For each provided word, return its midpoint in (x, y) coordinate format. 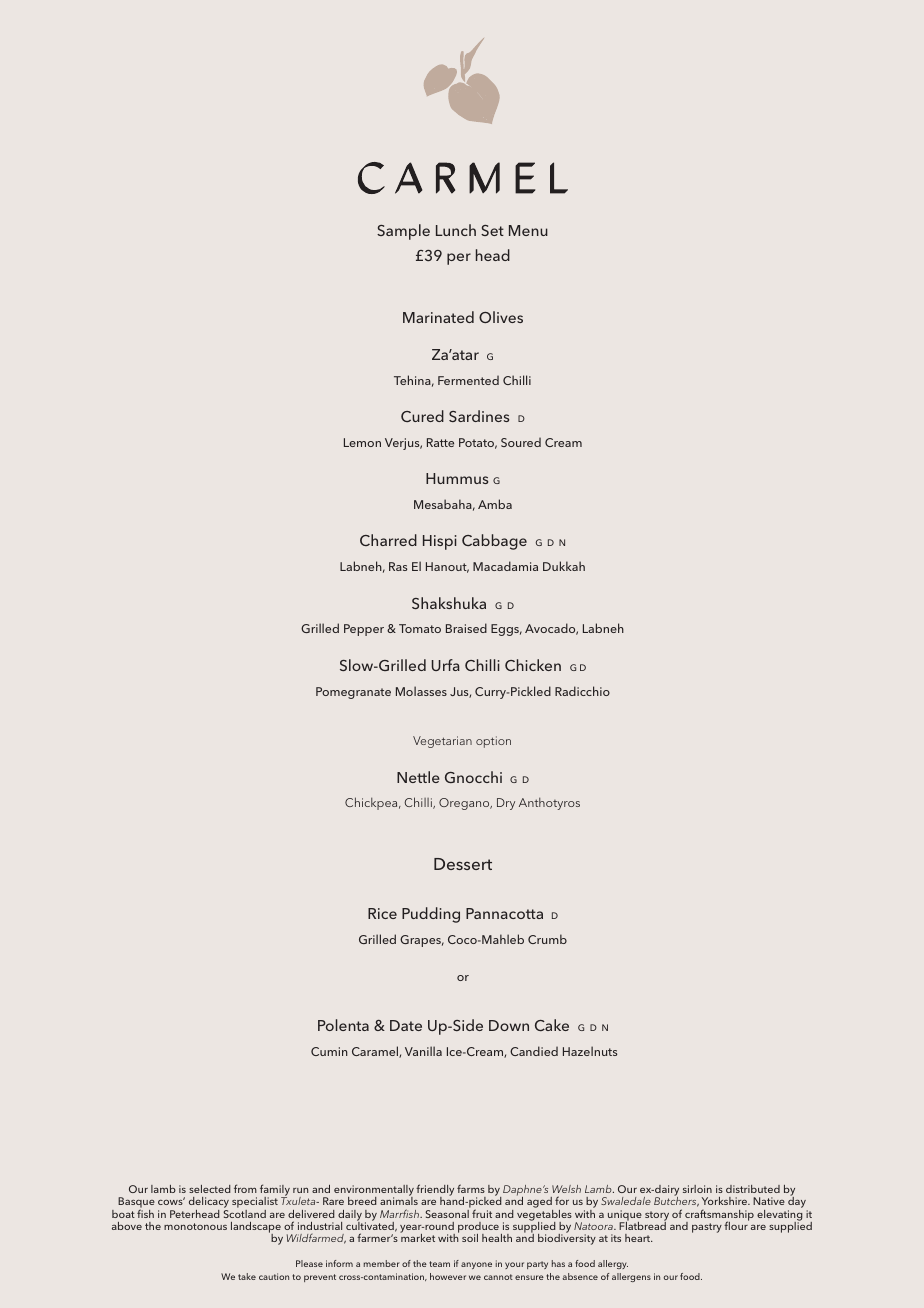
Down (509, 1025)
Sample (403, 232)
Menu (528, 230)
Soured (521, 442)
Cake (552, 1025)
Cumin (329, 1051)
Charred (388, 540)
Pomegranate (353, 693)
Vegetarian (442, 742)
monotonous (195, 1226)
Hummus (457, 478)
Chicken (533, 665)
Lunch (456, 230)
